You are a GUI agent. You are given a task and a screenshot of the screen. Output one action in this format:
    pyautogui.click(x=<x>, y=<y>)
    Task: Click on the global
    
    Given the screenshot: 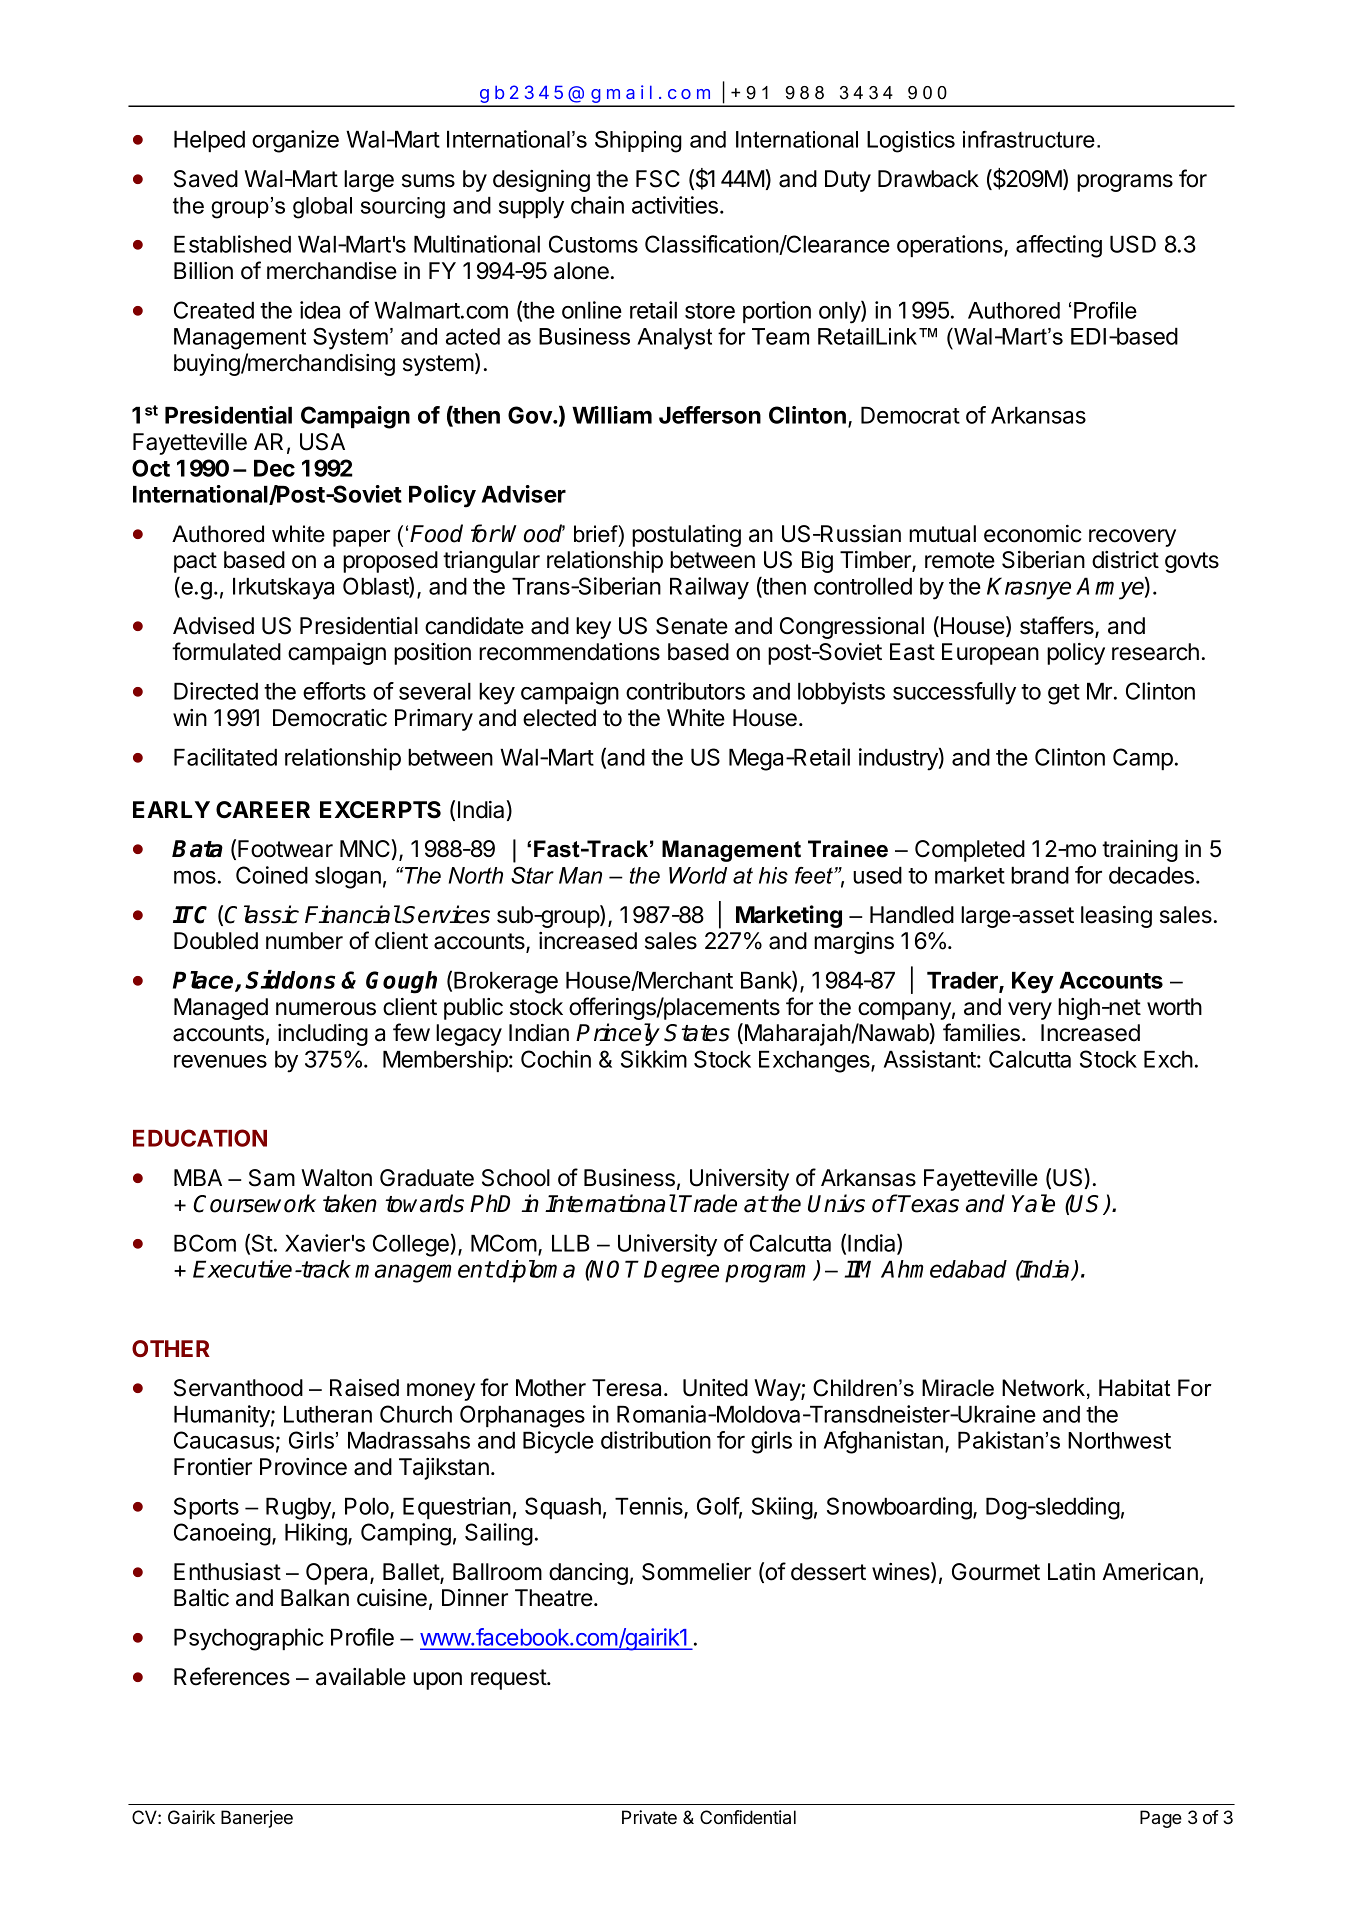 What is the action you would take?
    pyautogui.click(x=322, y=208)
